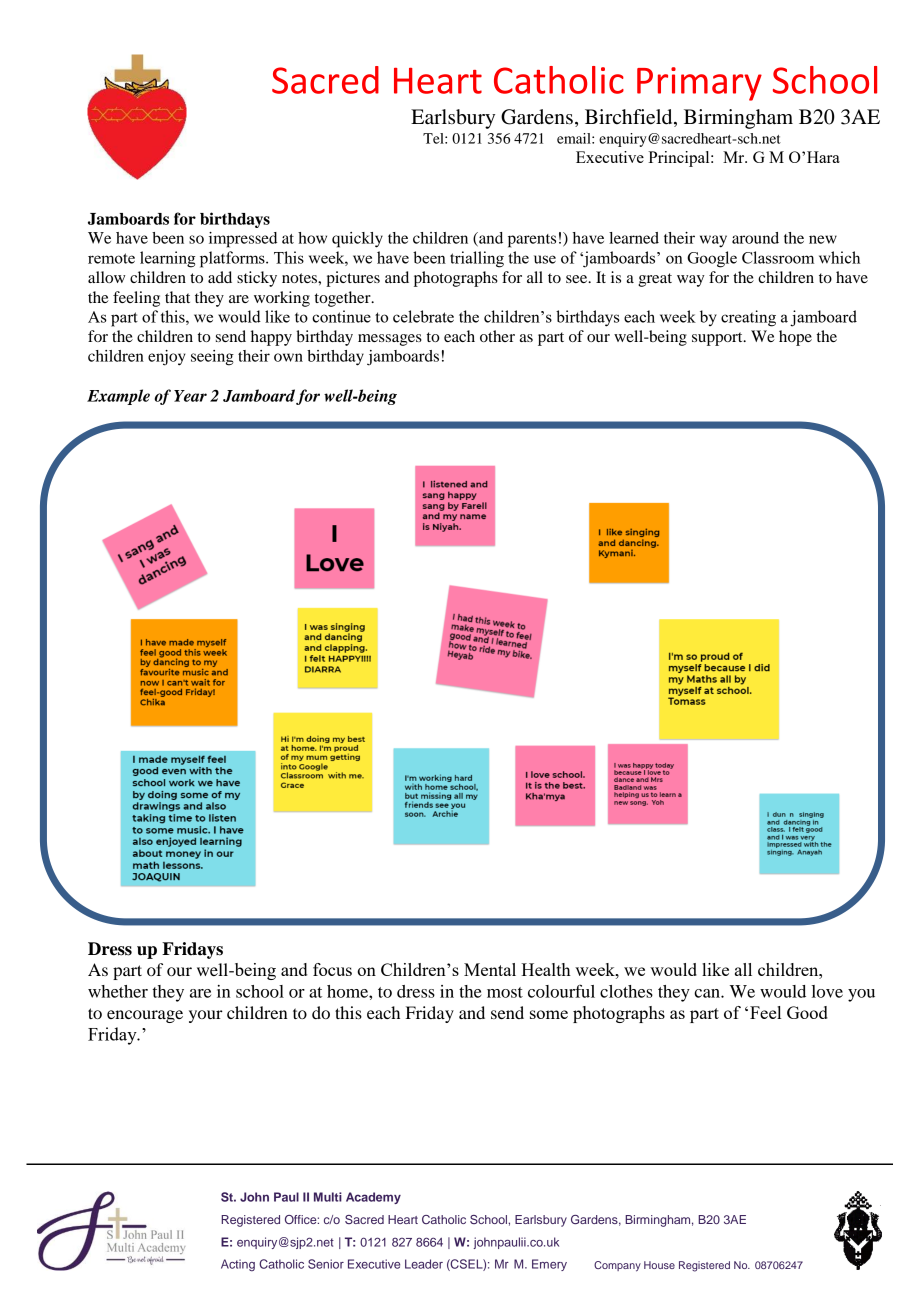 The image size is (924, 1308). Describe the element at coordinates (532, 241) in the screenshot. I see `parents` at that location.
